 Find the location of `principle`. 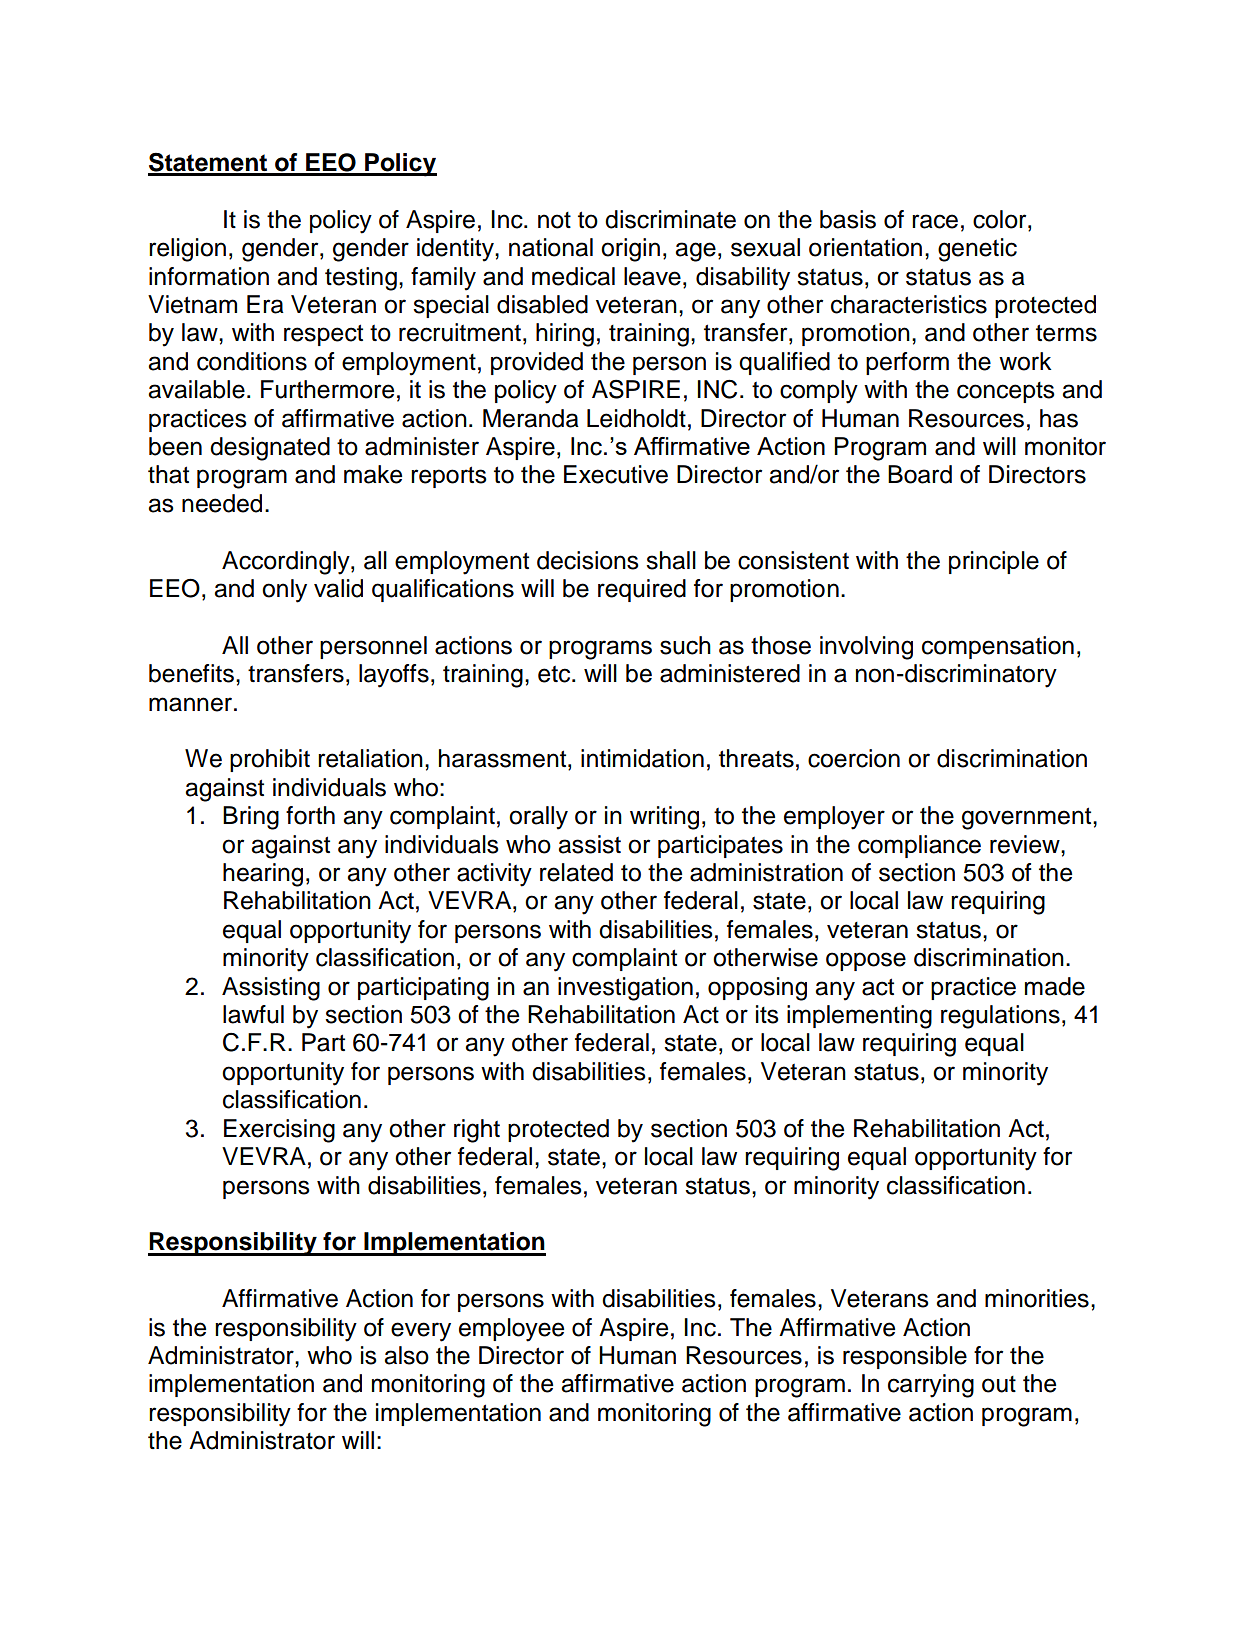

principle is located at coordinates (994, 562).
